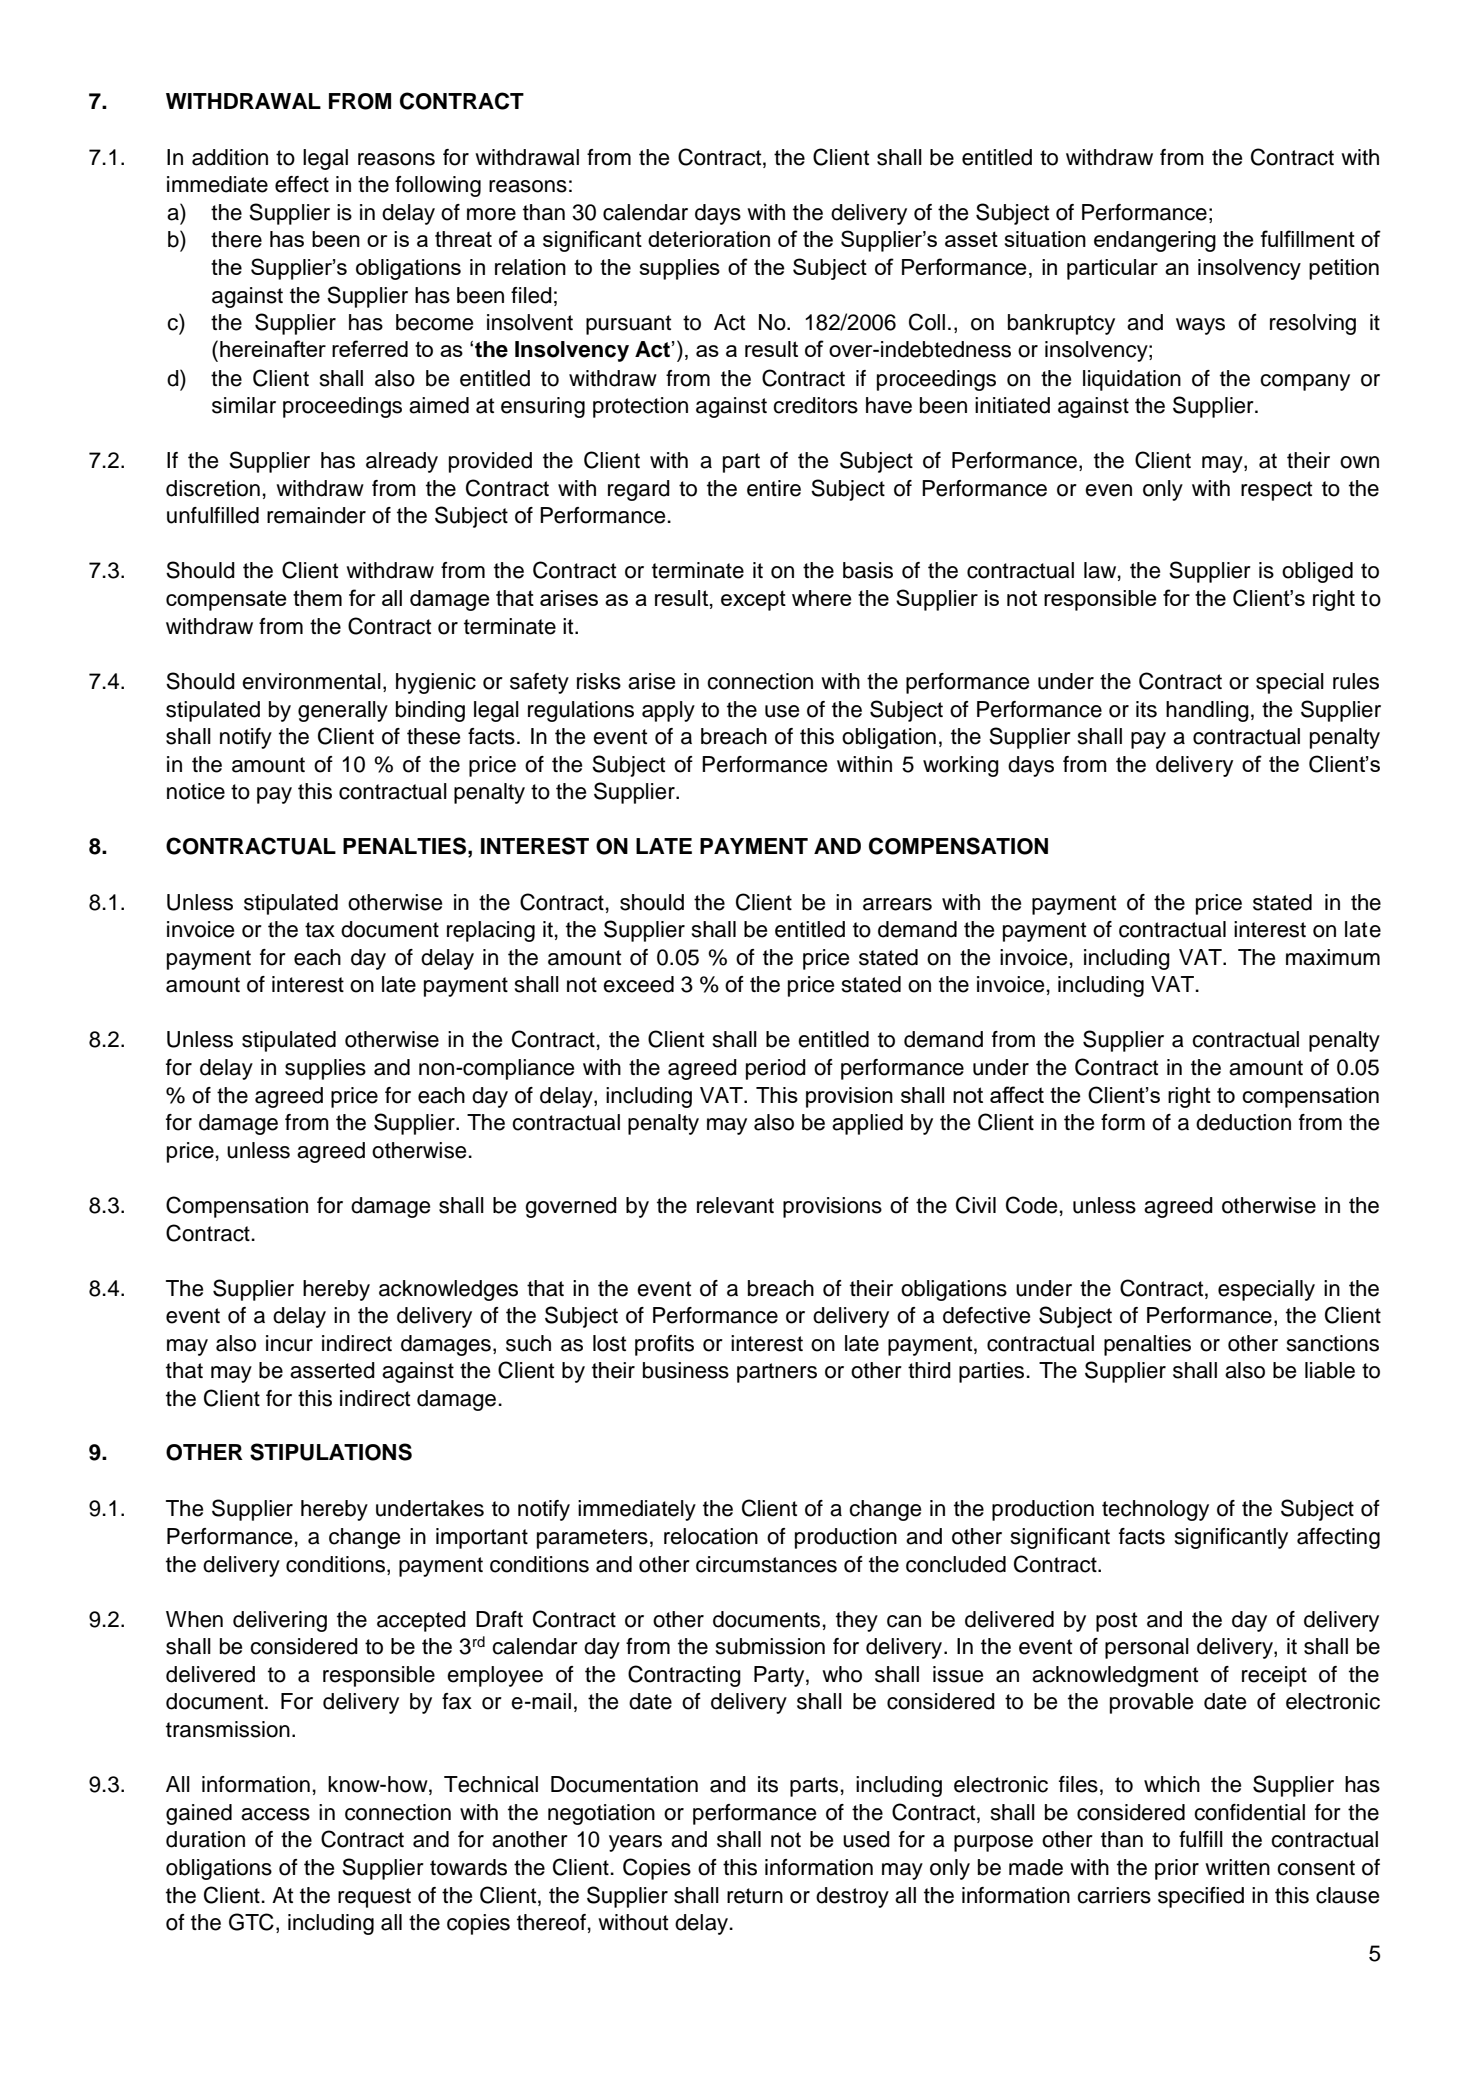 The width and height of the screenshot is (1470, 2079). I want to click on tax, so click(320, 930).
